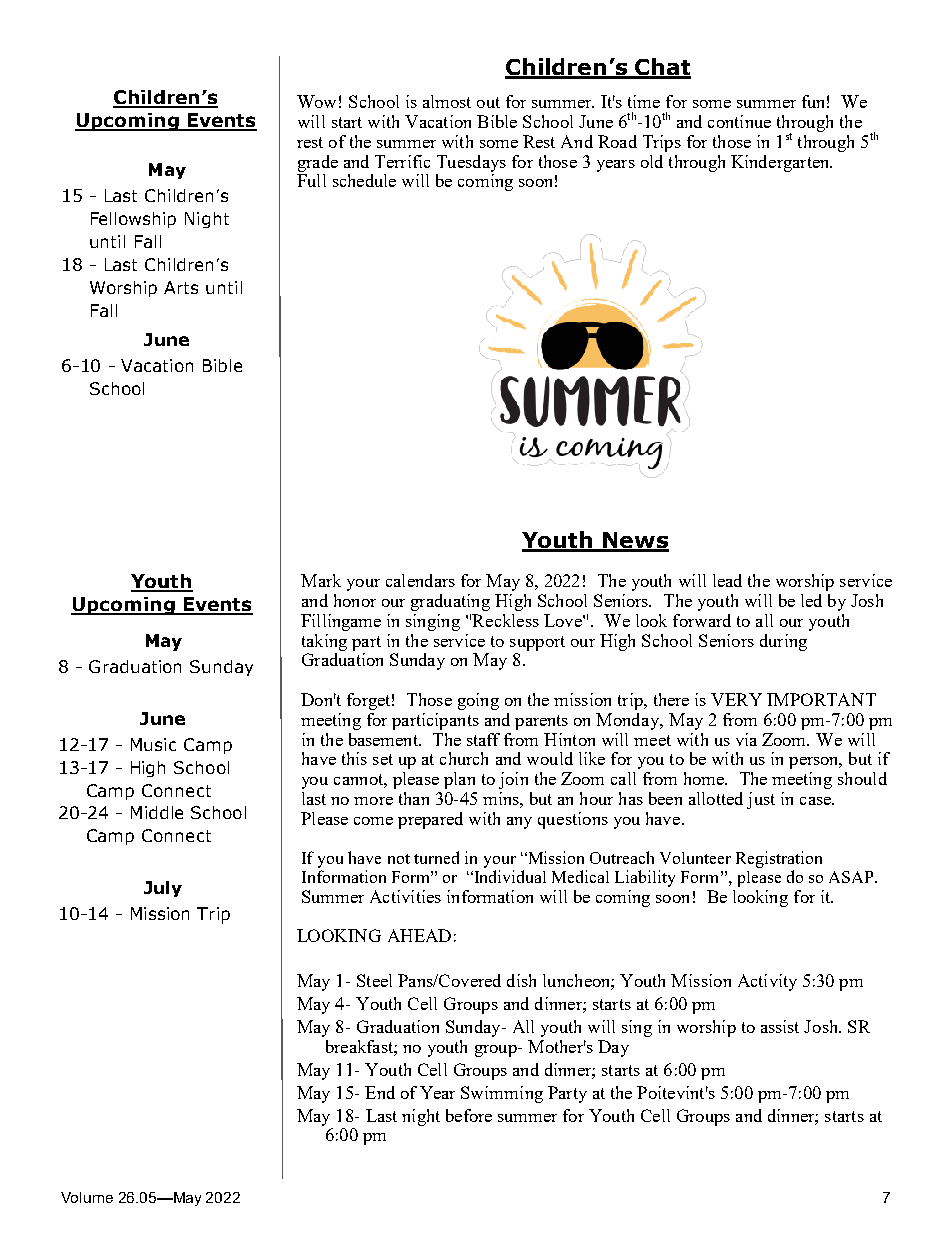  I want to click on almost, so click(447, 101).
